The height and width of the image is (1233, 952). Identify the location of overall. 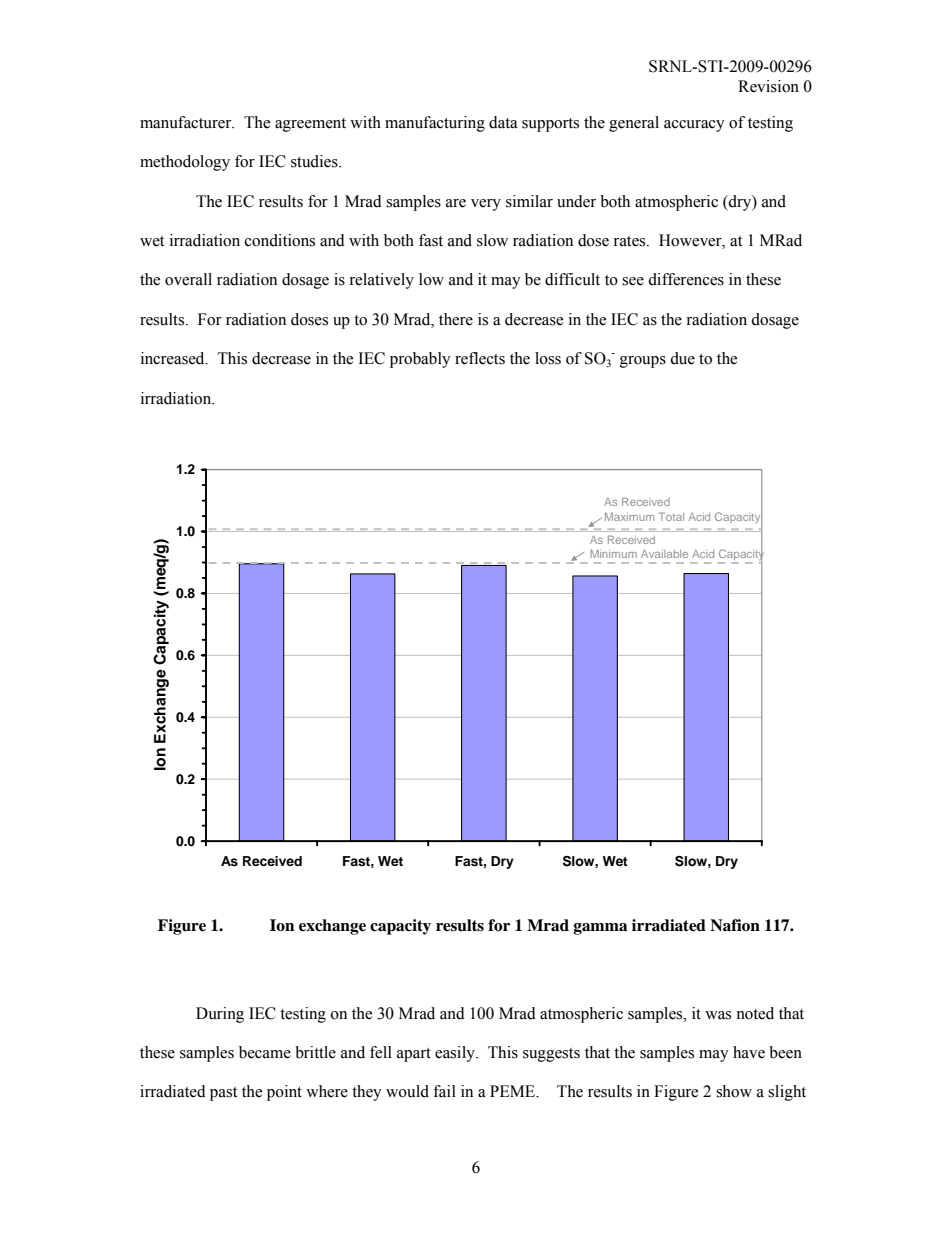
(188, 279).
